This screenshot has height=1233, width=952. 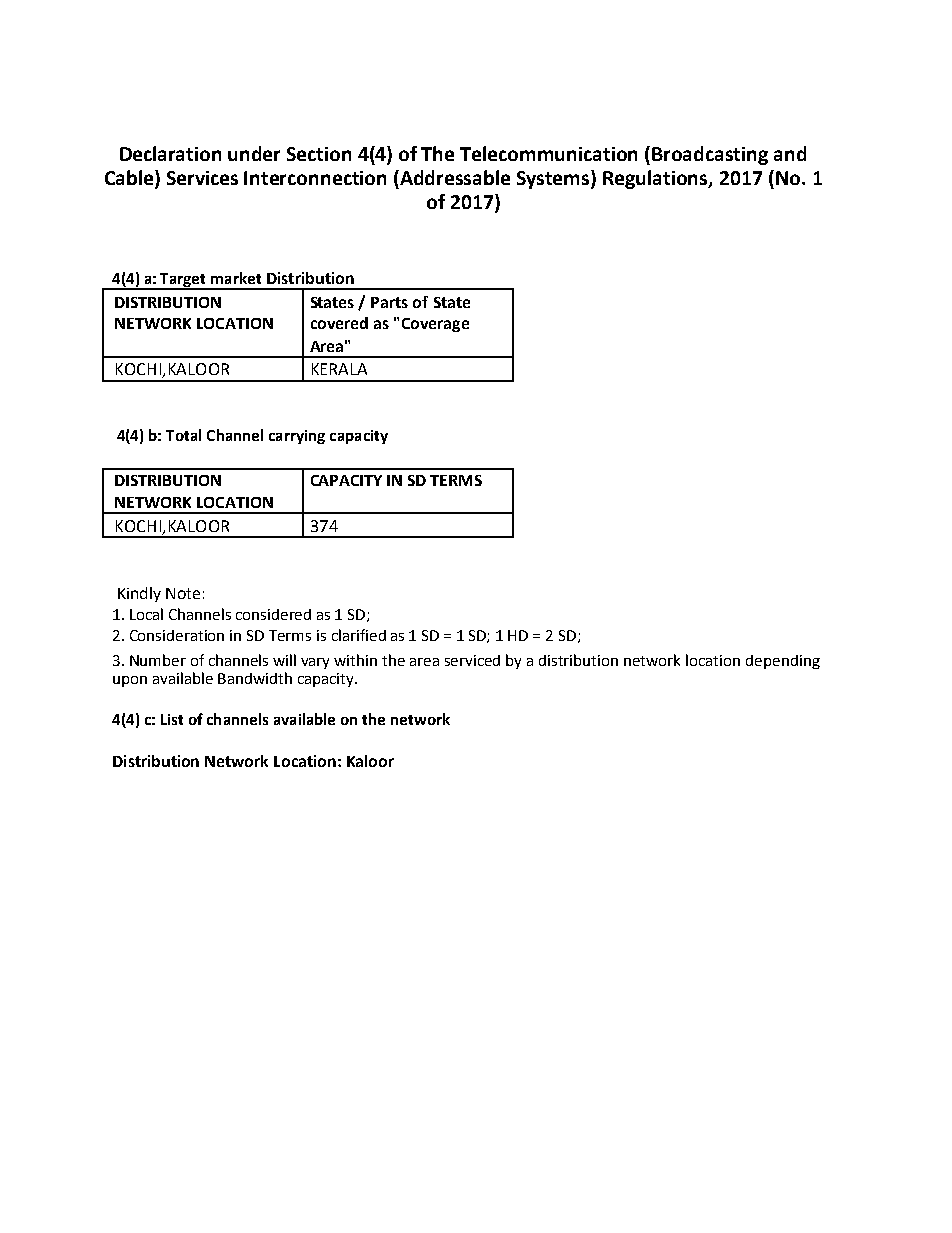 What do you see at coordinates (435, 325) in the screenshot?
I see `Coverage` at bounding box center [435, 325].
